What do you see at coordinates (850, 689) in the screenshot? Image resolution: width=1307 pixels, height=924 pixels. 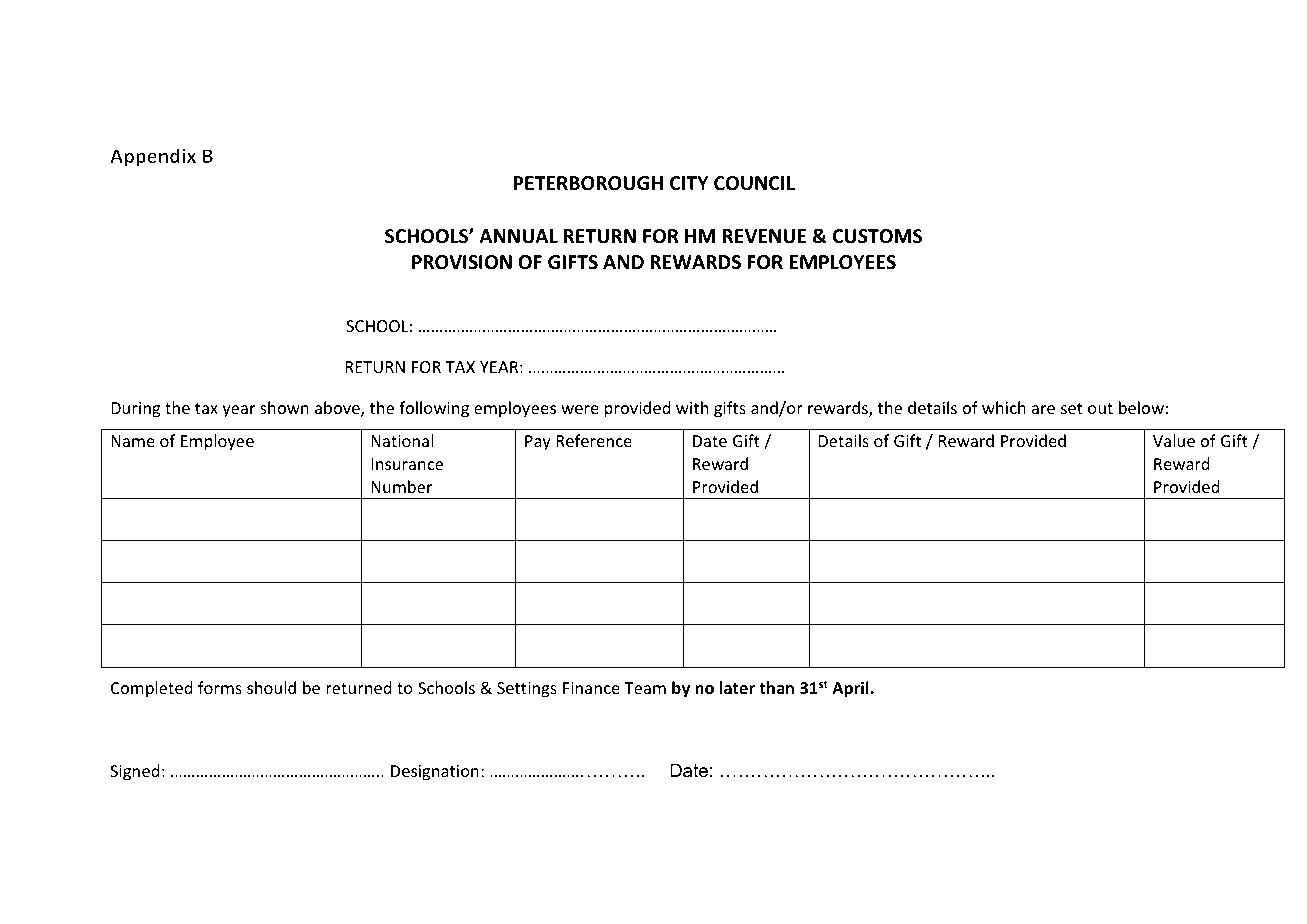 I see `April` at bounding box center [850, 689].
